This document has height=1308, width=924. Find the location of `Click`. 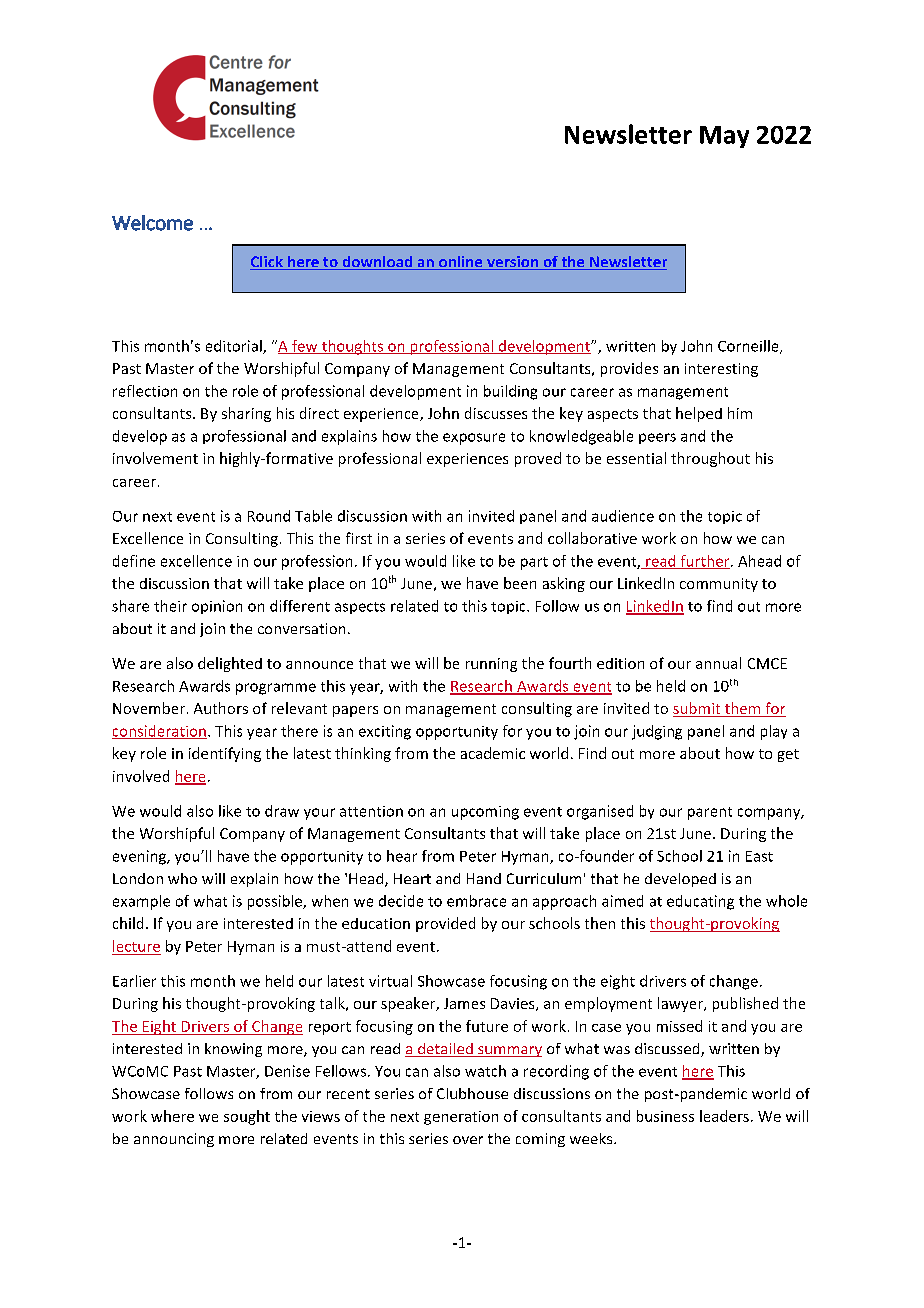

Click is located at coordinates (267, 263).
